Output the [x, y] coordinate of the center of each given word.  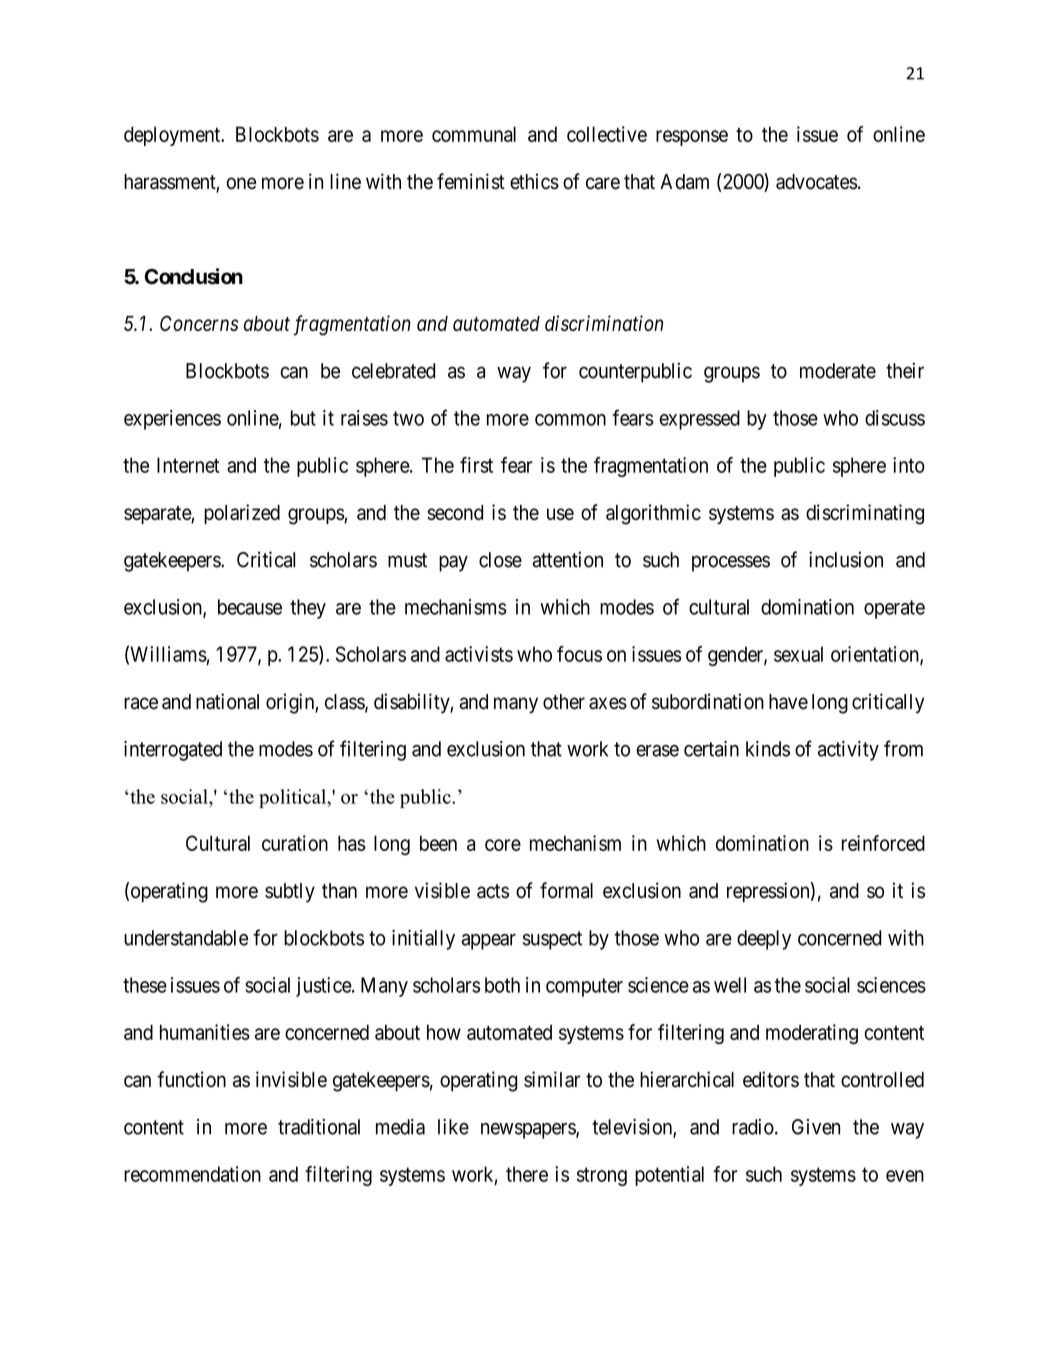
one [241, 183]
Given [816, 1127]
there [527, 1174]
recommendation [192, 1174]
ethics [534, 181]
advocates [817, 182]
